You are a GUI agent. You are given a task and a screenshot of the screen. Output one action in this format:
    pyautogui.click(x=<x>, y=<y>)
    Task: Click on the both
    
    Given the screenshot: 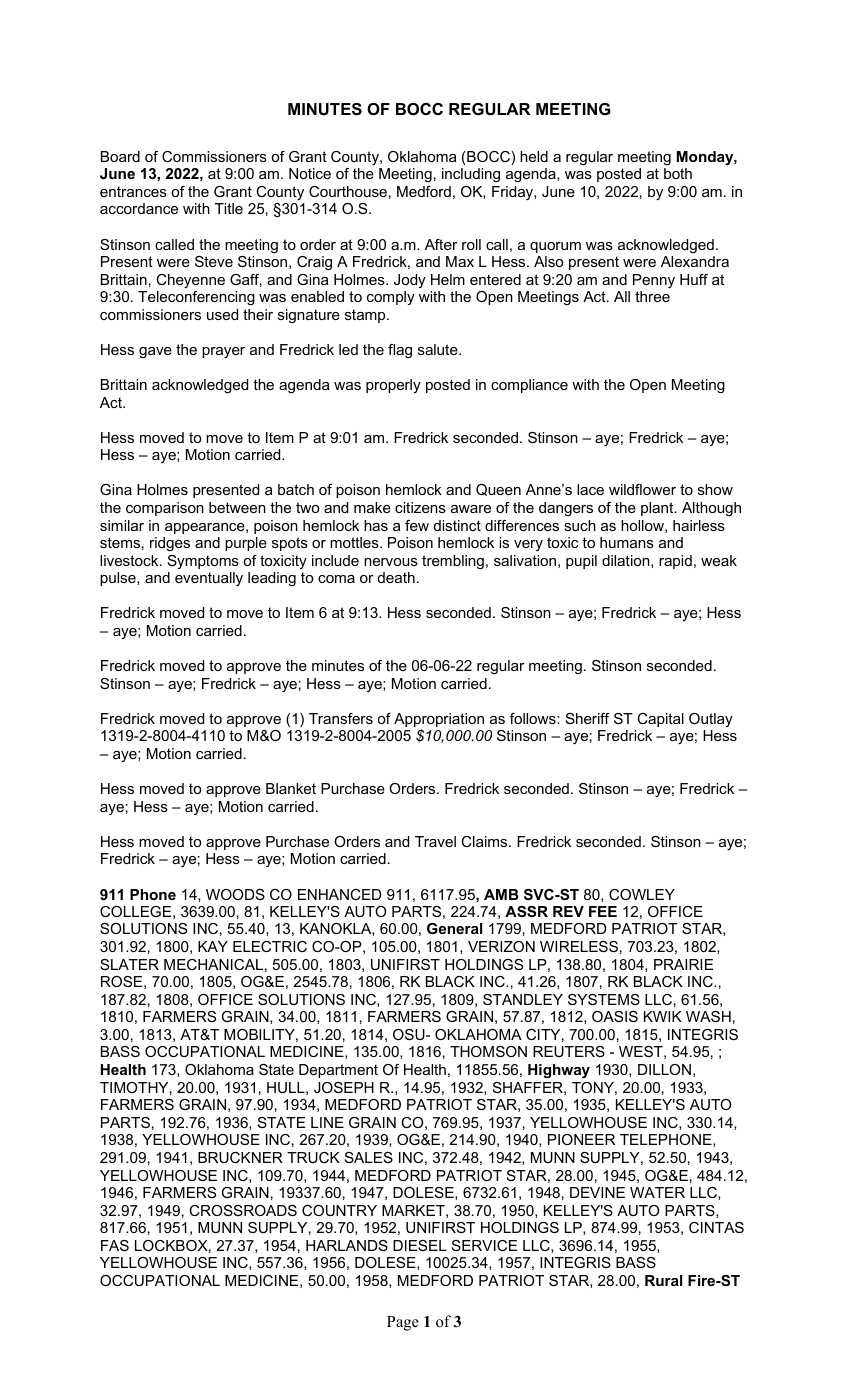 What is the action you would take?
    pyautogui.click(x=678, y=173)
